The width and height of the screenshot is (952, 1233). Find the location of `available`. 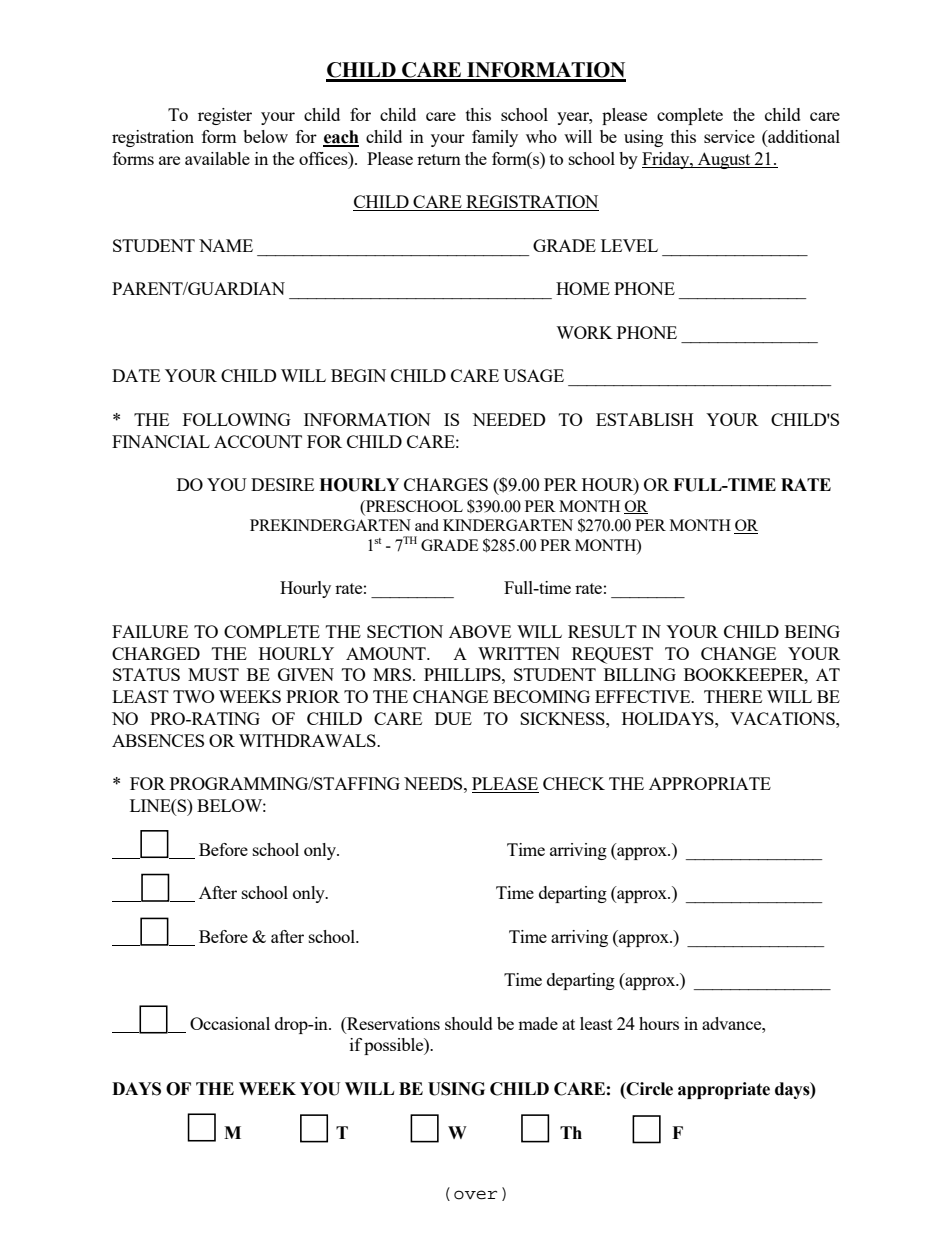

available is located at coordinates (217, 158).
